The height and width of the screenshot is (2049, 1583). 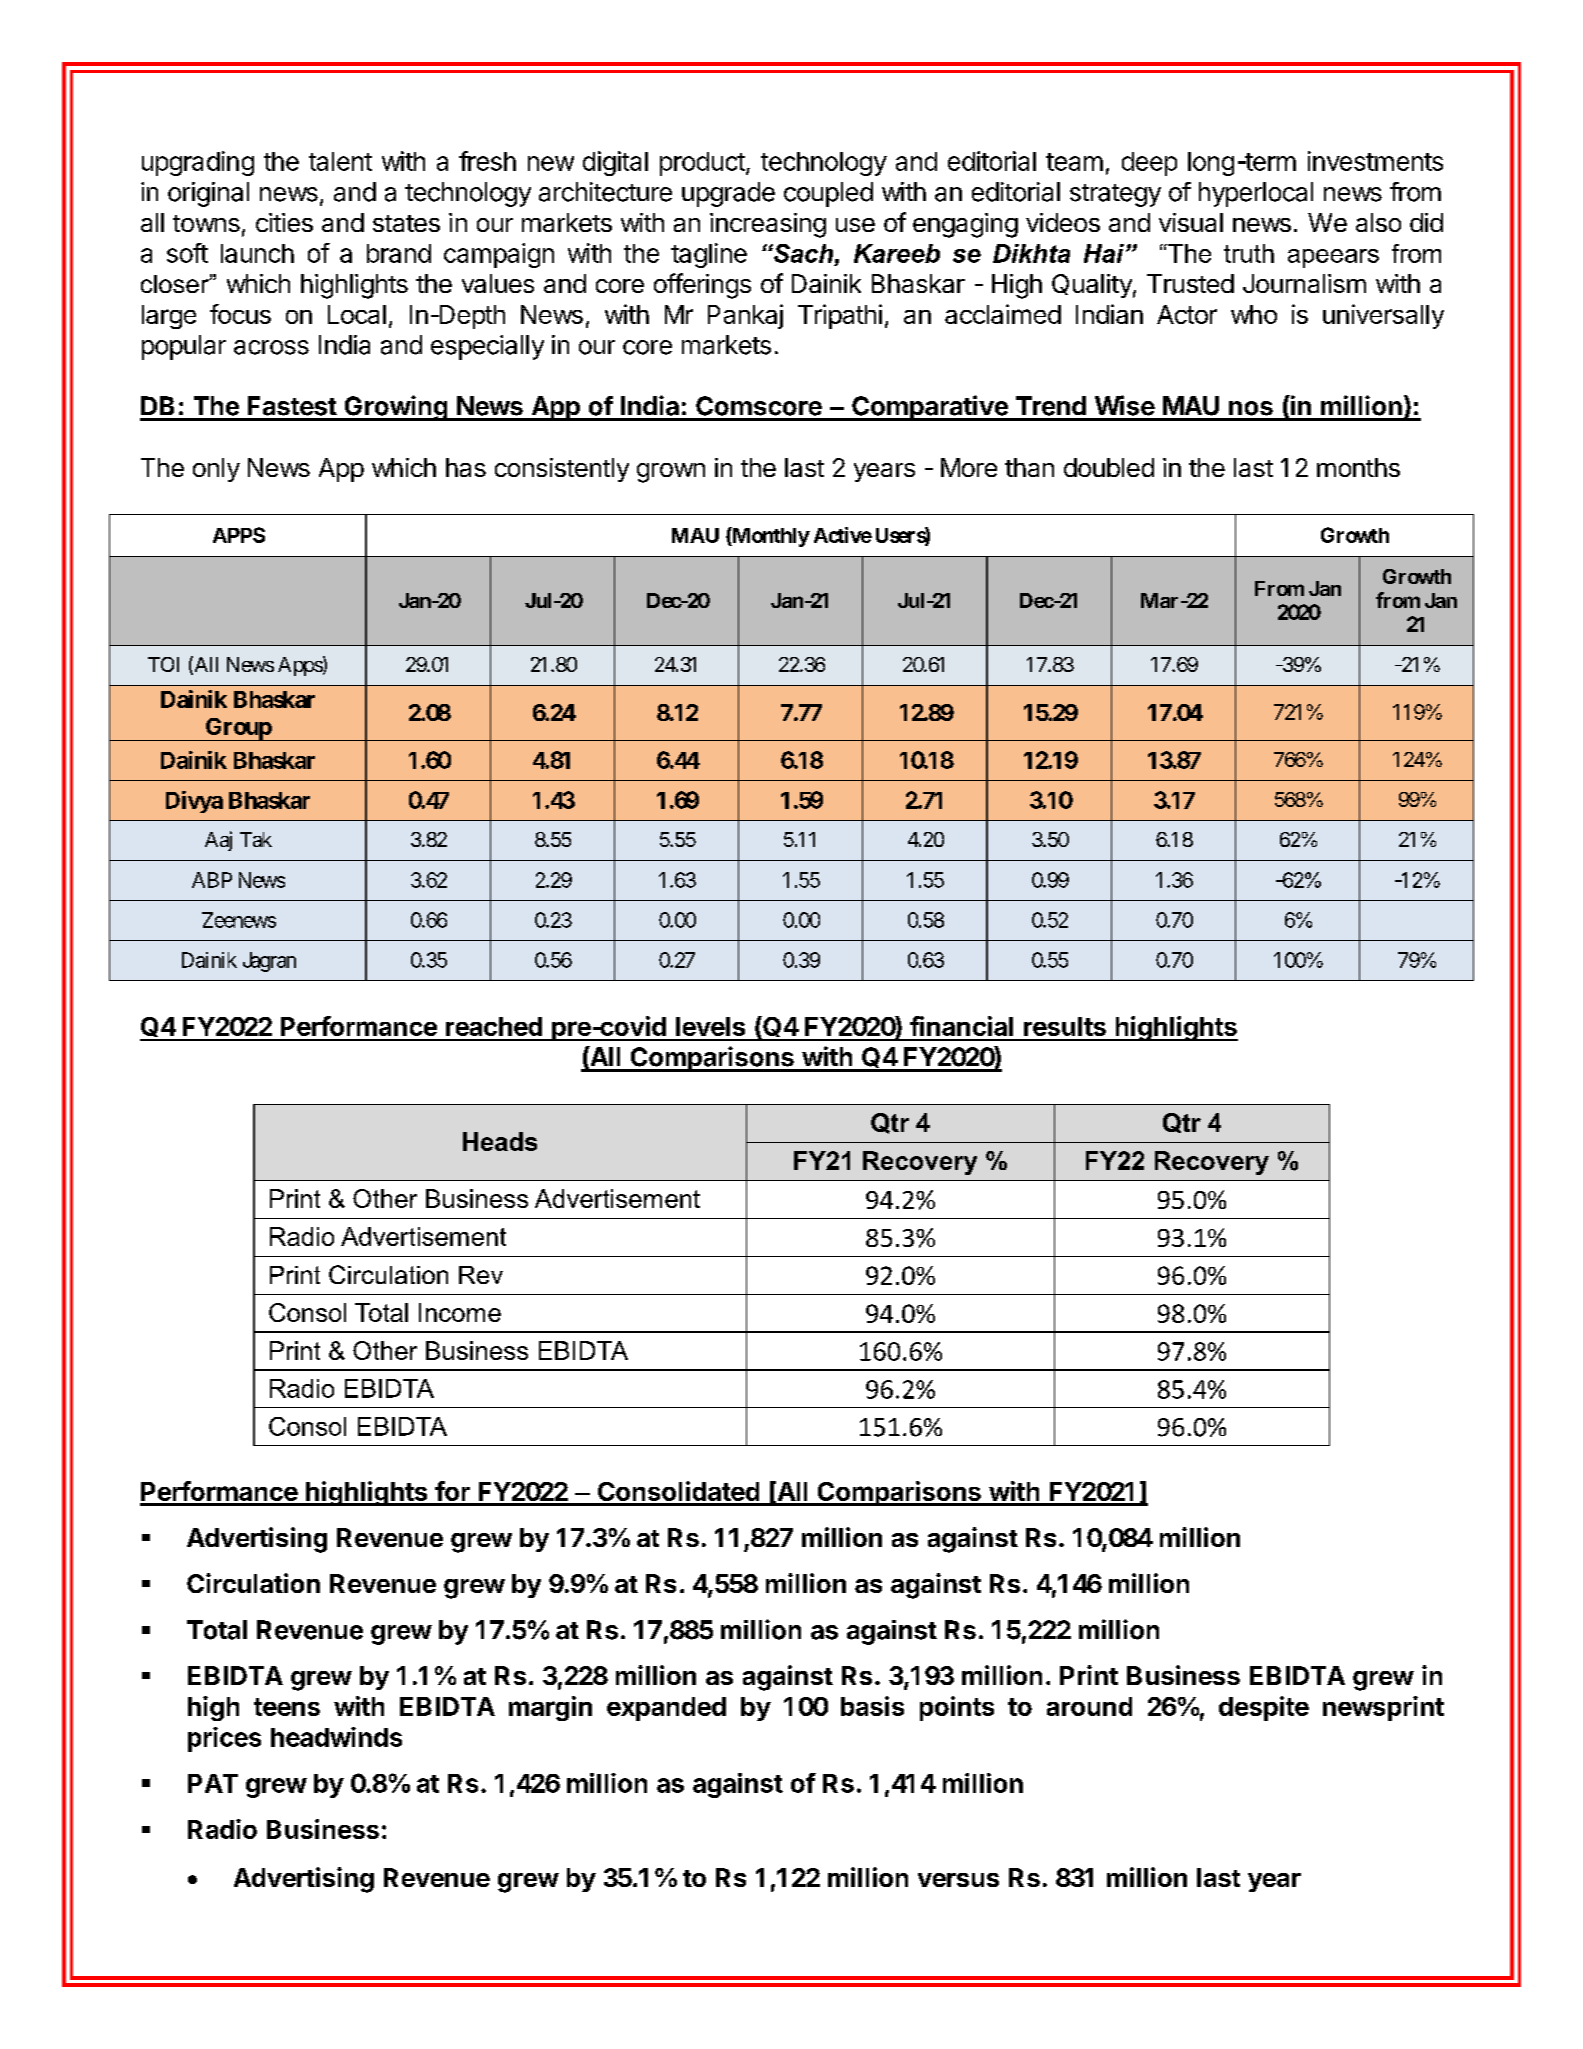 What do you see at coordinates (671, 473) in the screenshot?
I see `grown` at bounding box center [671, 473].
